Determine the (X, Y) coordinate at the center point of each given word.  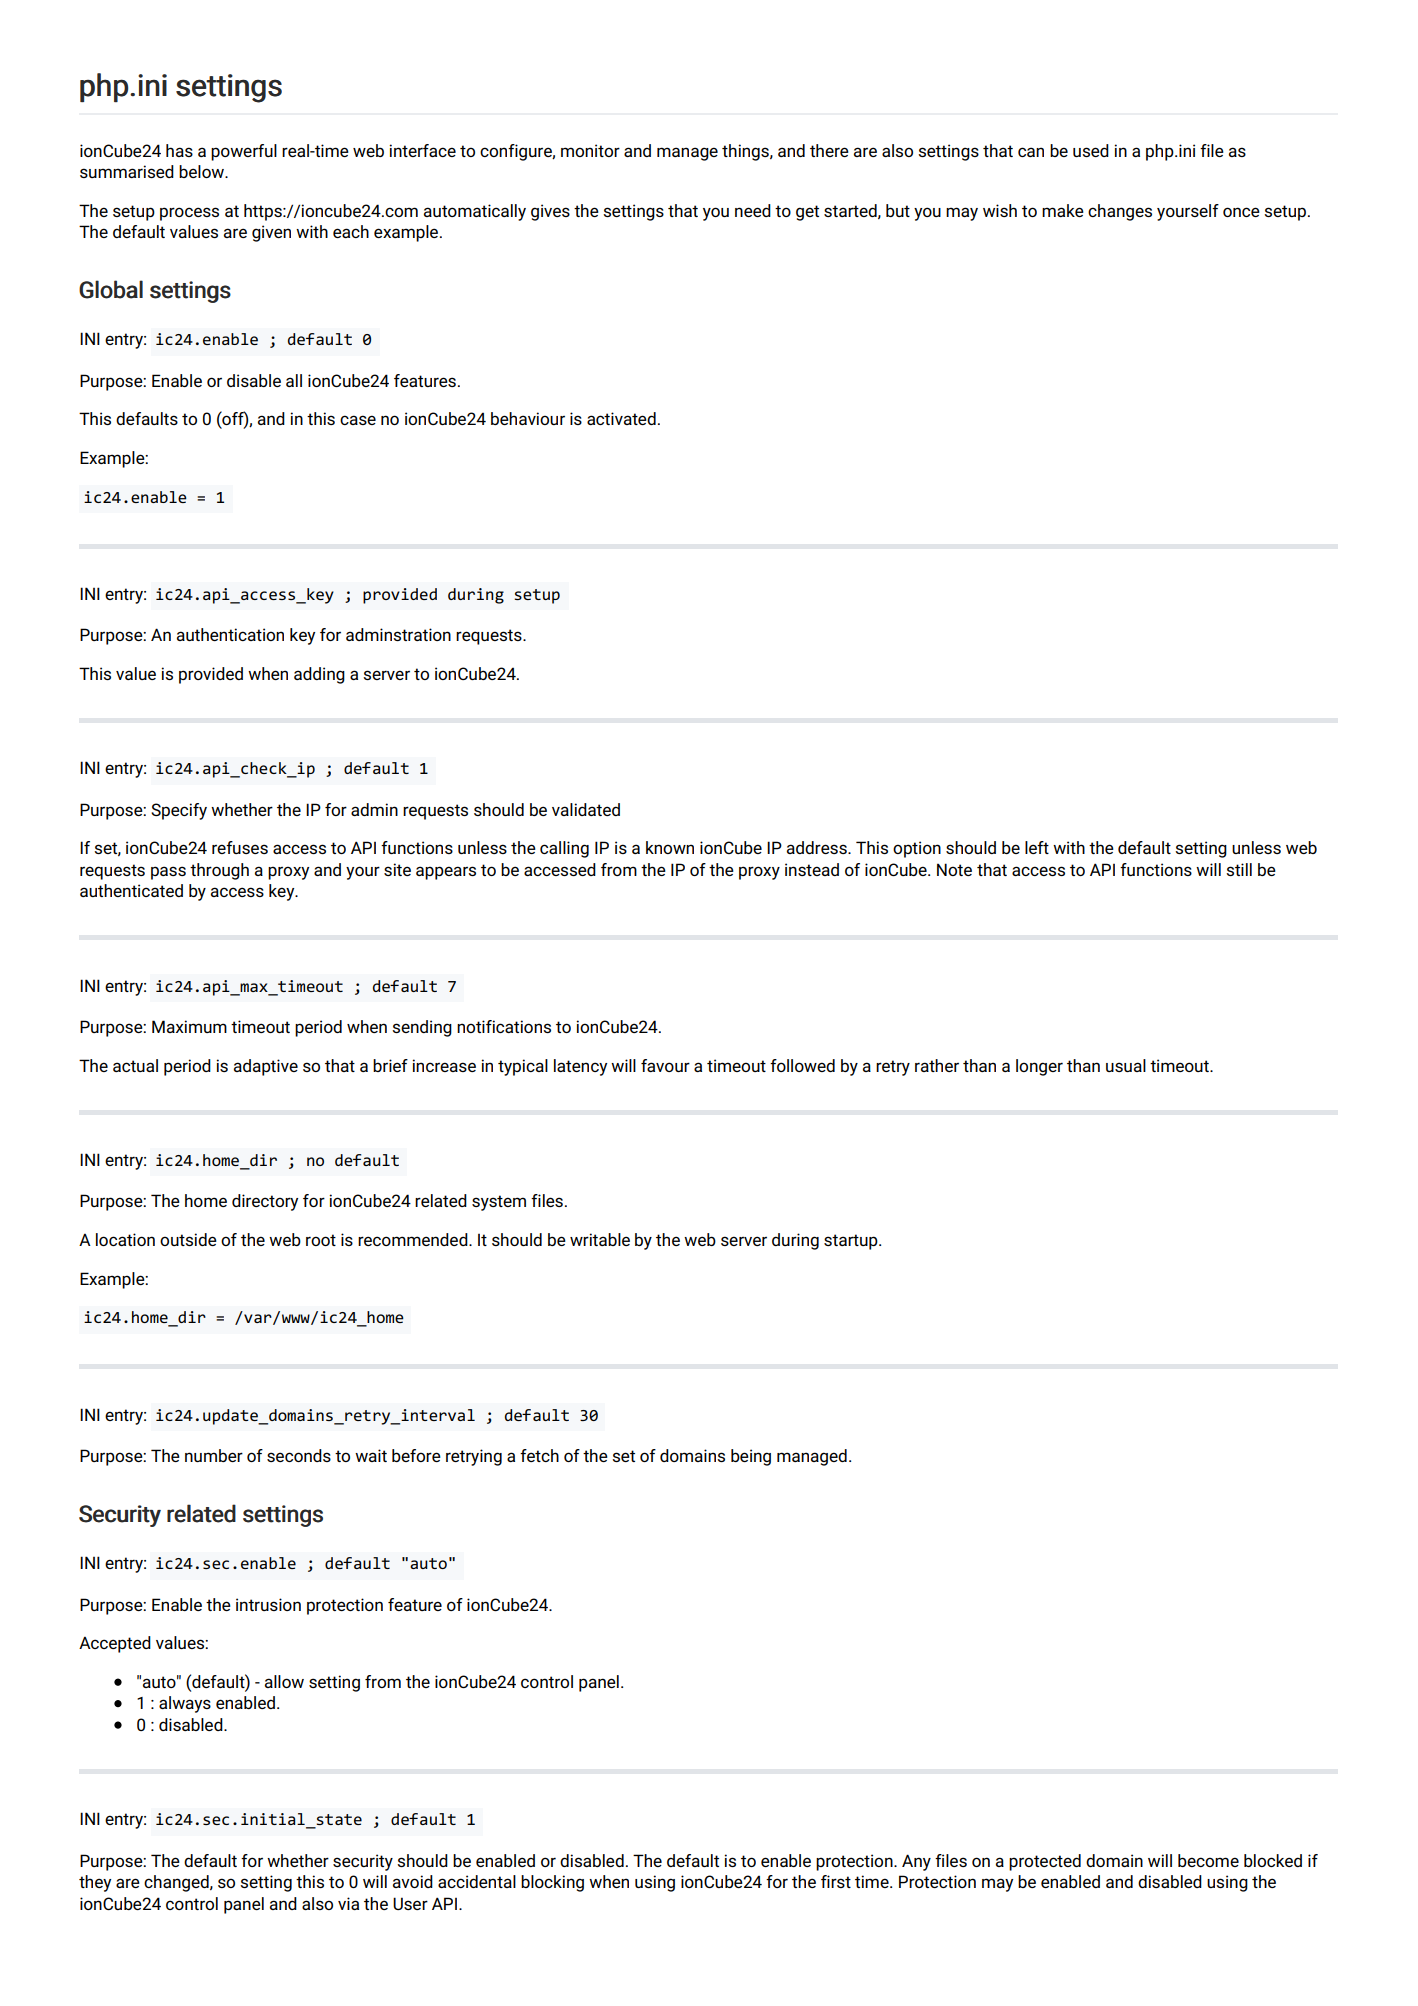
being (751, 1457)
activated (621, 418)
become (1208, 1860)
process (189, 214)
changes (1120, 212)
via (348, 1903)
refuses (240, 847)
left (1037, 847)
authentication (230, 634)
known (670, 847)
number (214, 1455)
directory (265, 1202)
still (1239, 869)
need (753, 210)
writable (600, 1239)
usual (1126, 1065)
